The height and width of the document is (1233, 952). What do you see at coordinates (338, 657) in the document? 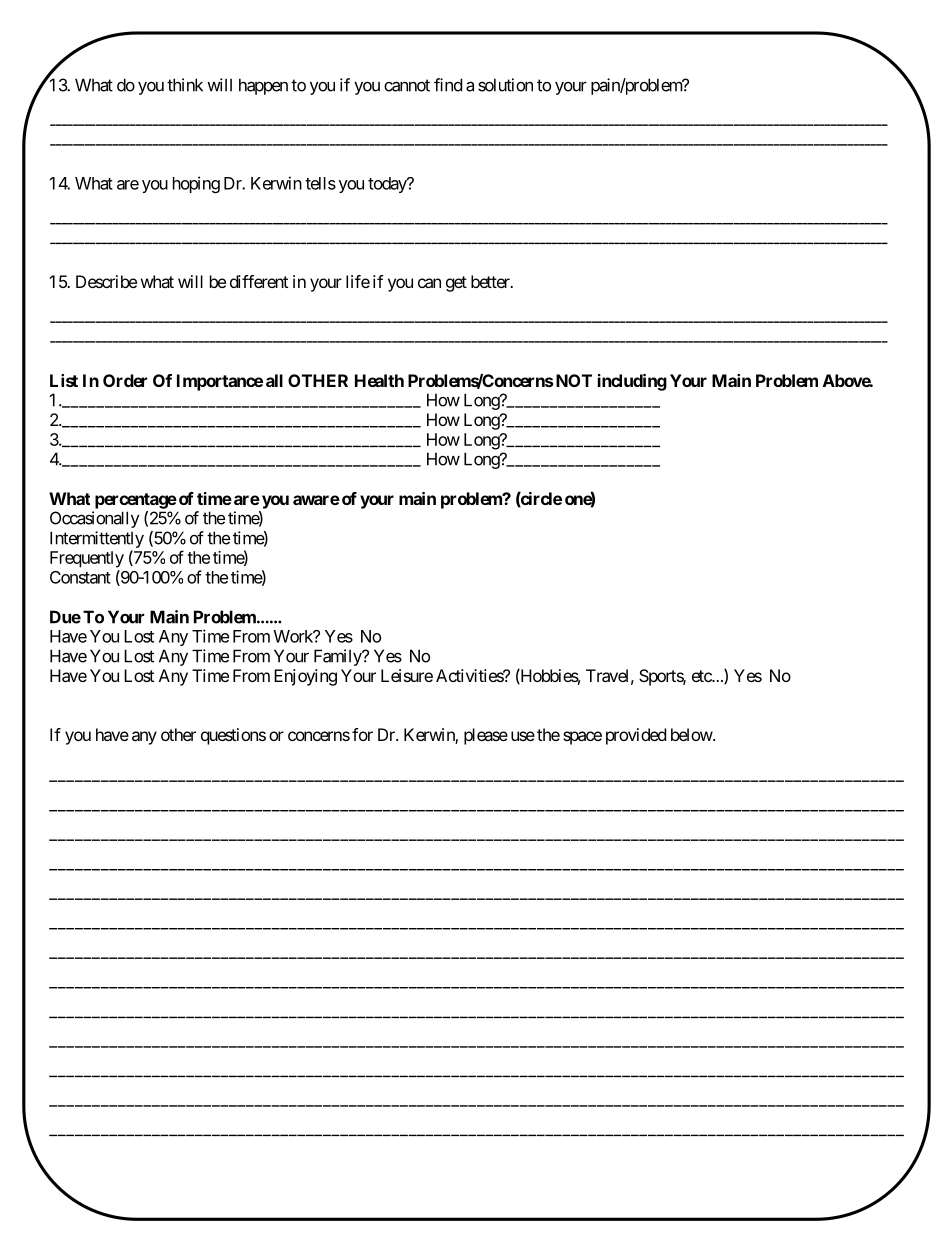
I see `Family` at bounding box center [338, 657].
